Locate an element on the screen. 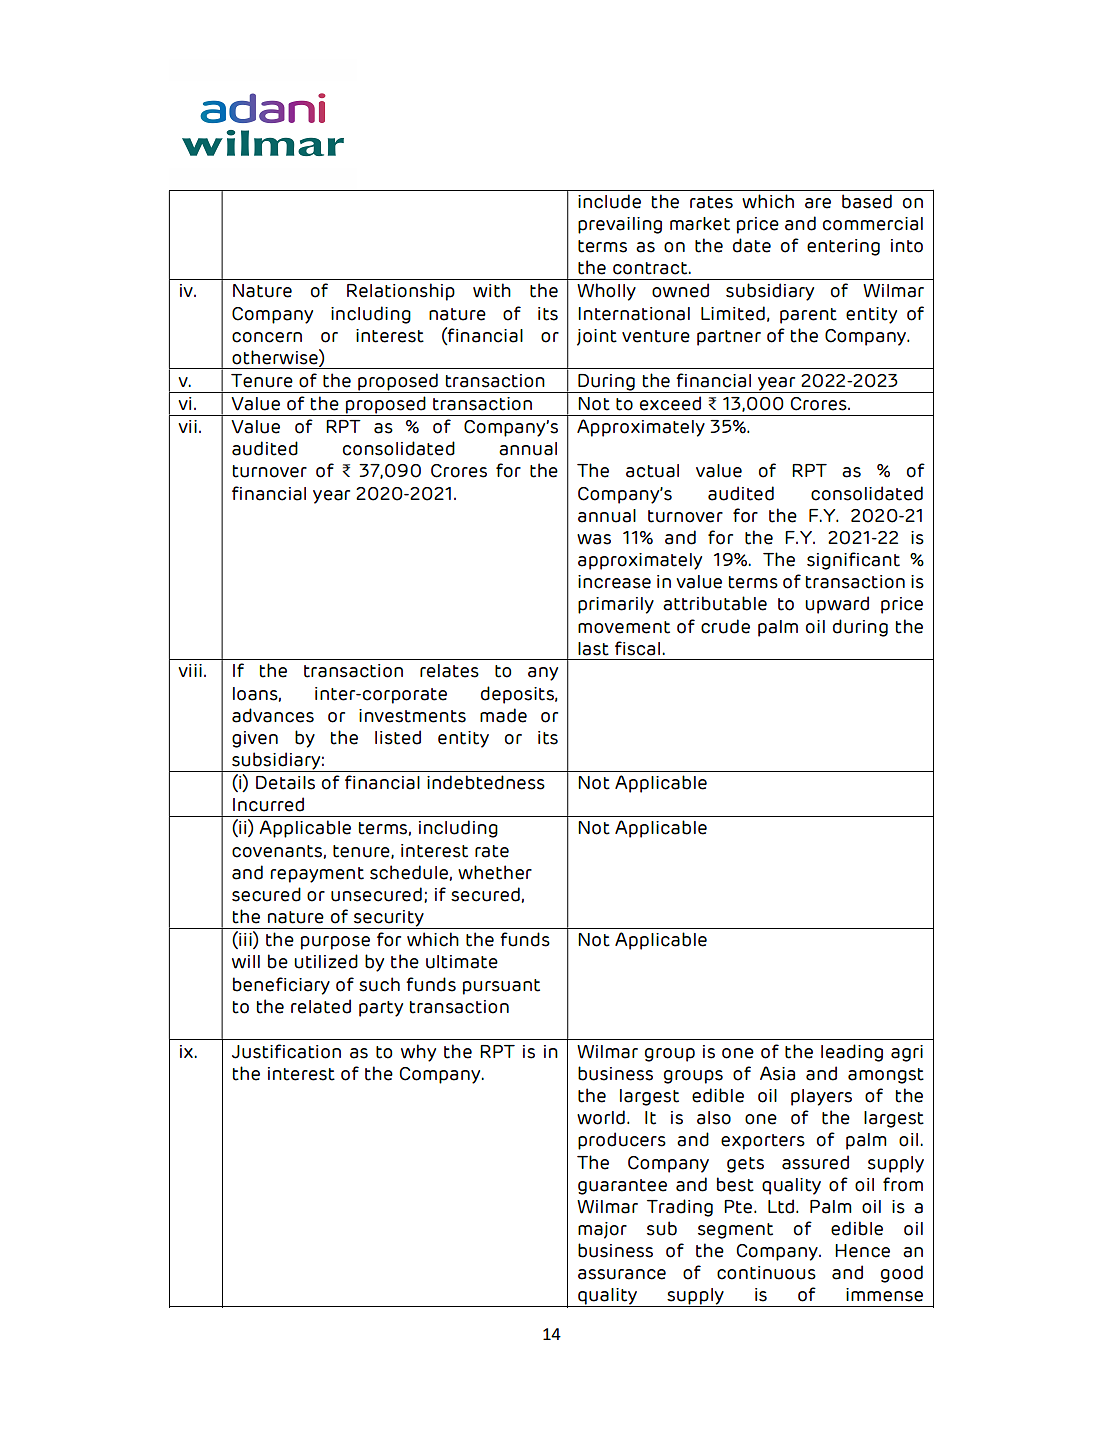  leading is located at coordinates (852, 1053).
